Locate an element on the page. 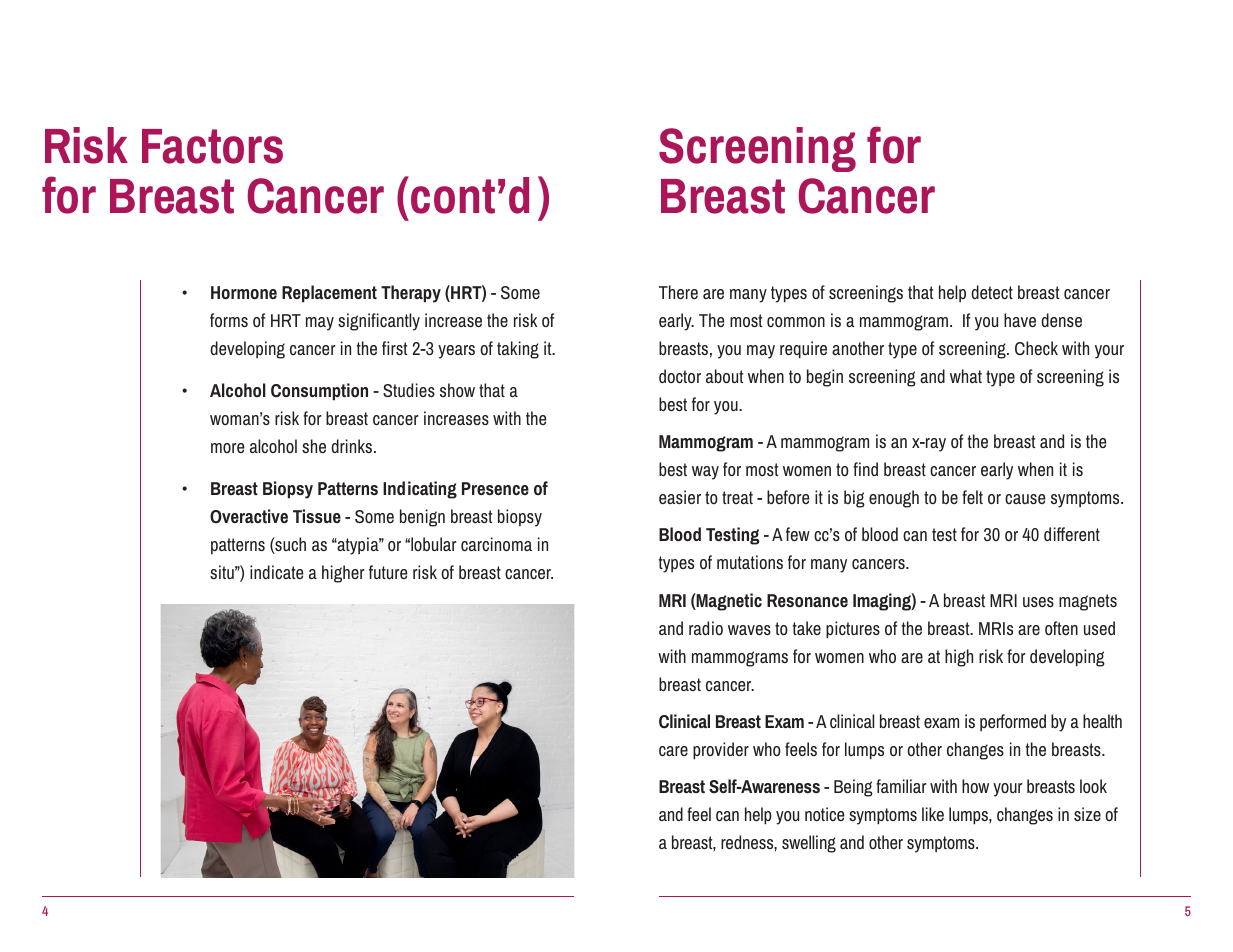 The height and width of the document is (952, 1233). There is located at coordinates (678, 292).
